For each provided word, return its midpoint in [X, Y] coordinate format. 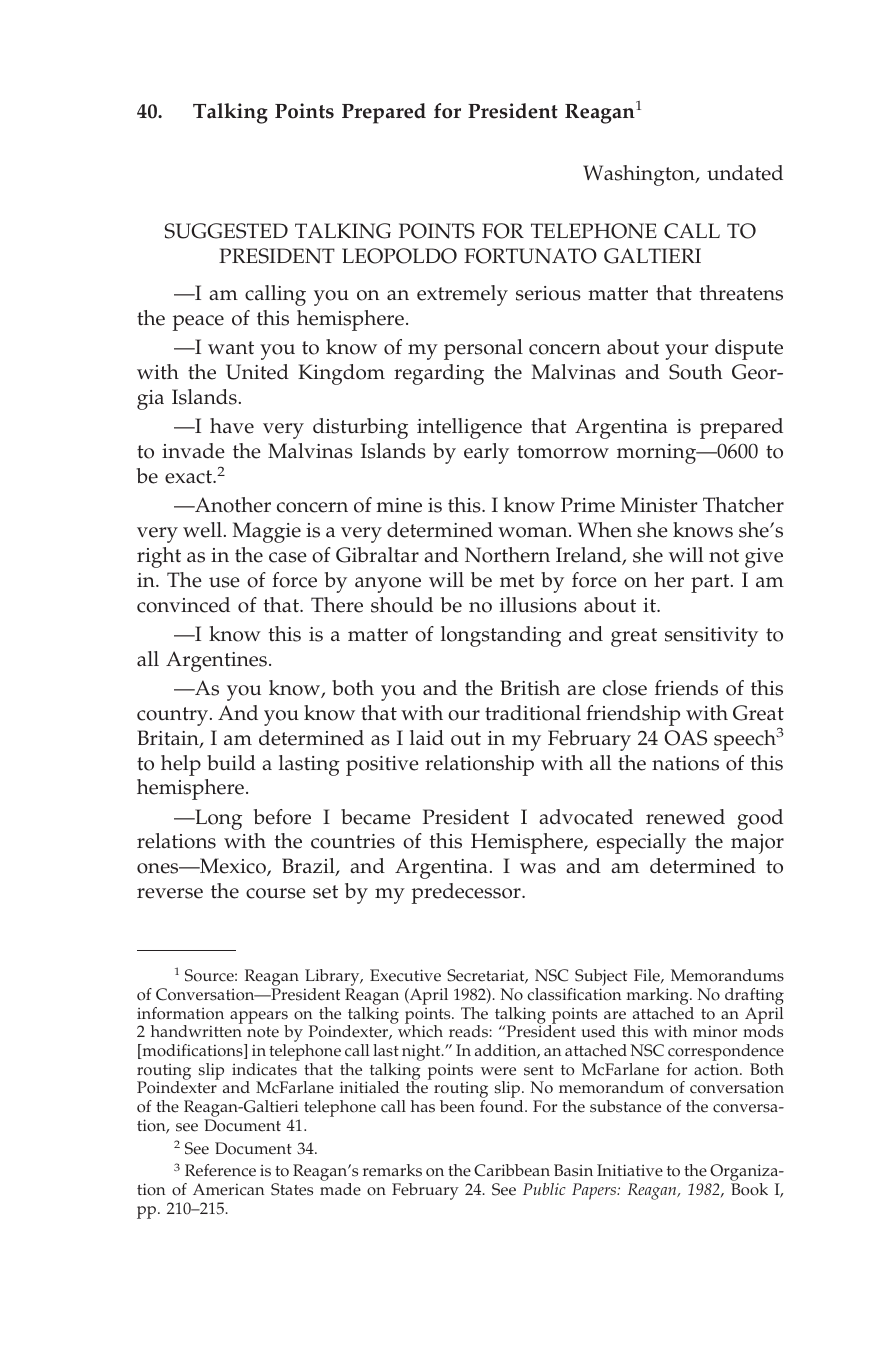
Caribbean [512, 1170]
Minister [658, 505]
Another [232, 505]
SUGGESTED [226, 231]
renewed [685, 817]
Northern [507, 555]
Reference [220, 1170]
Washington [640, 175]
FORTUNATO [530, 256]
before [282, 817]
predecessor [467, 893]
